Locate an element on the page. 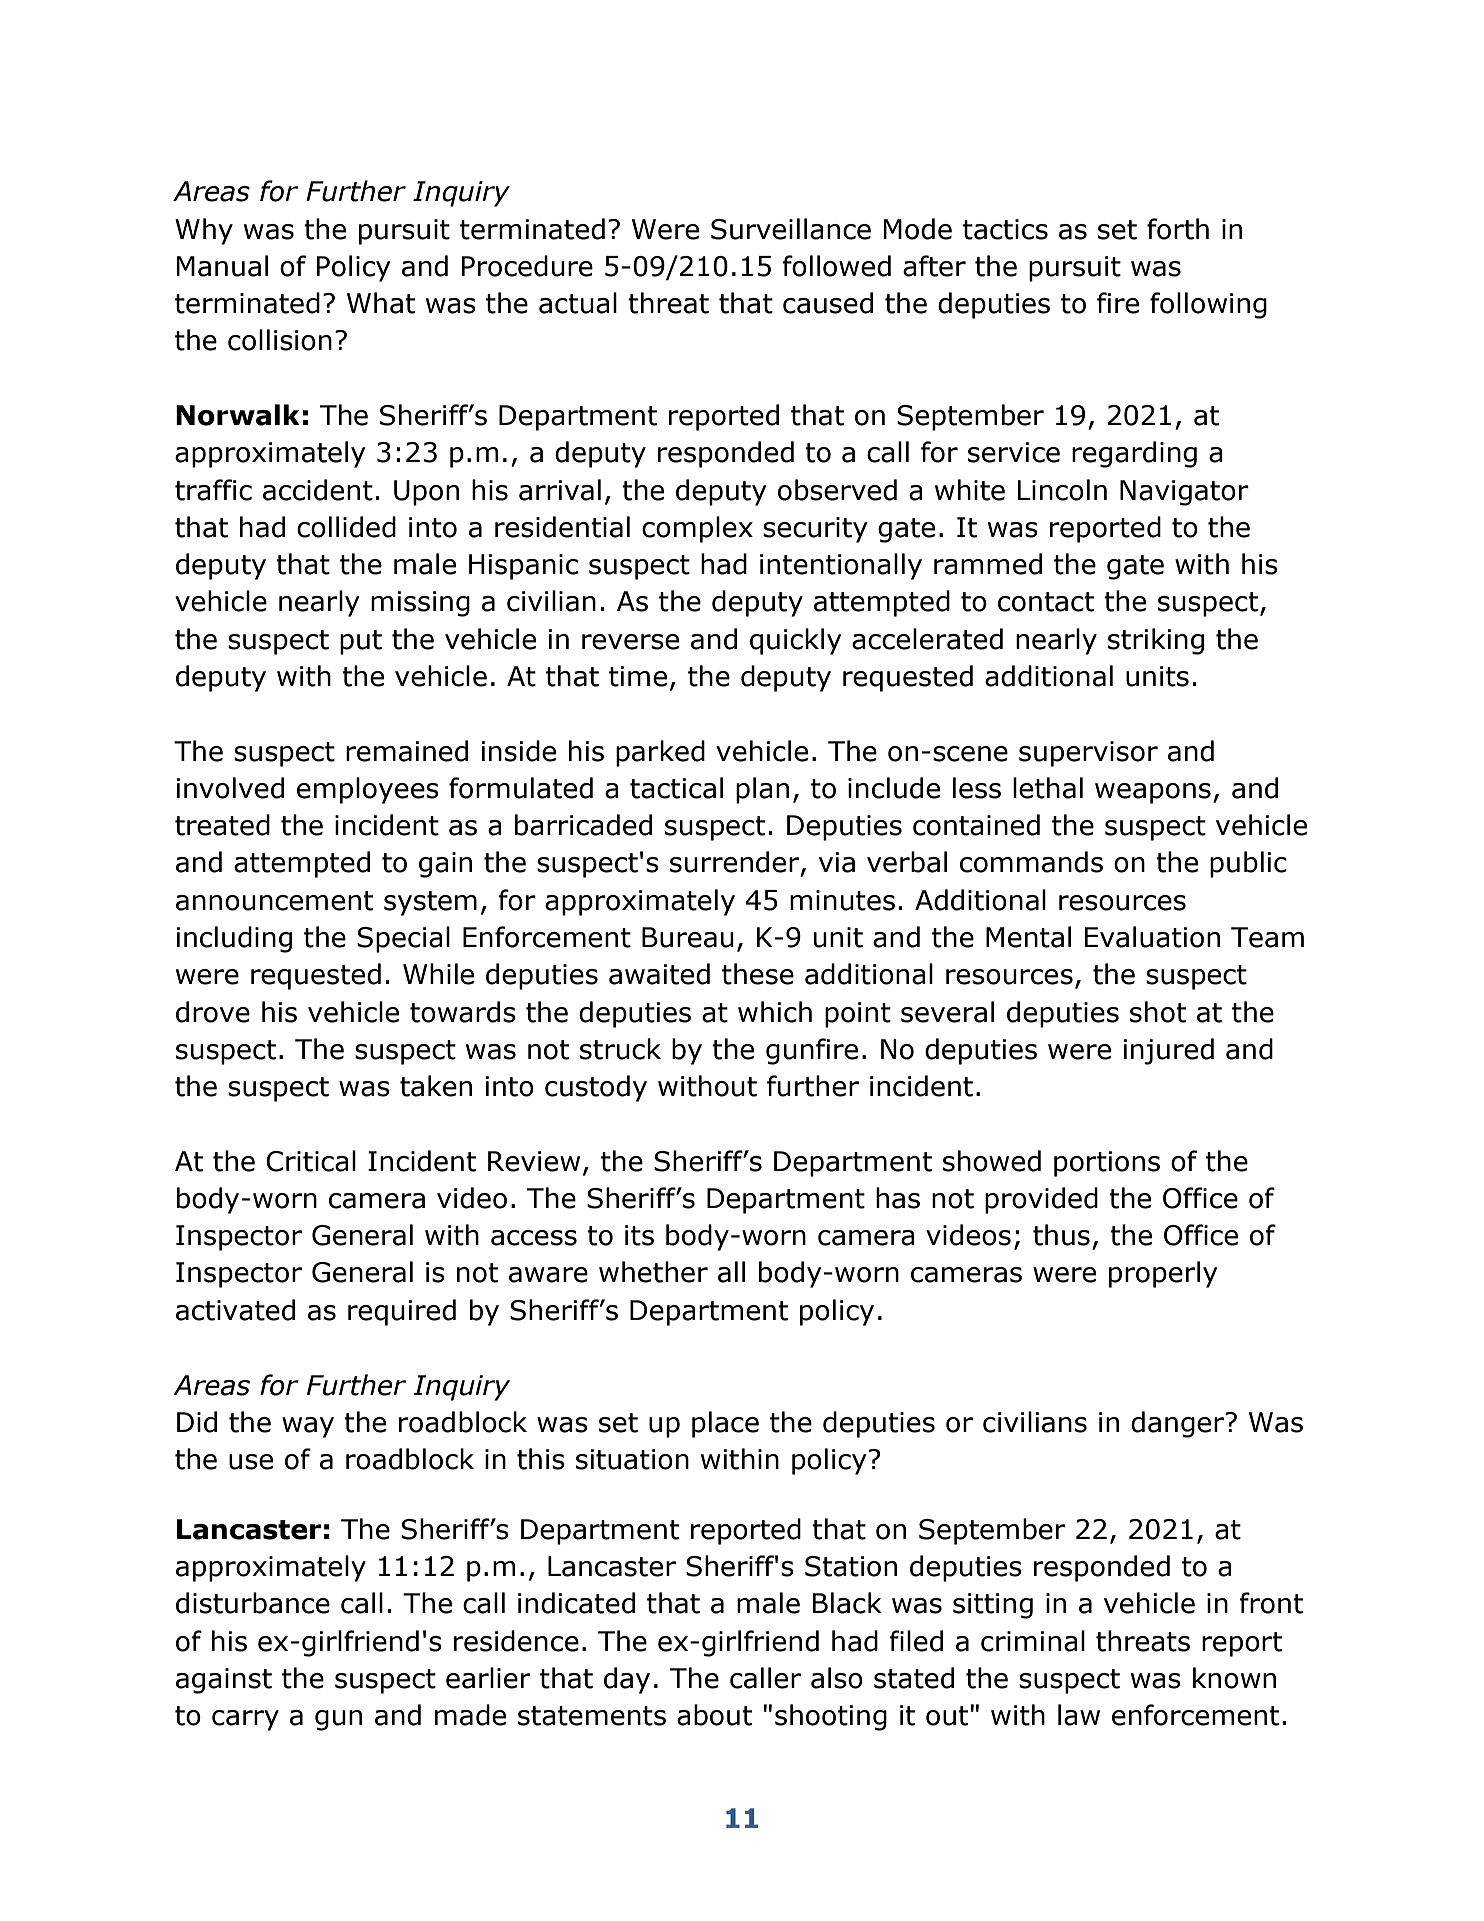 Image resolution: width=1484 pixels, height=1921 pixels. forth is located at coordinates (1178, 229).
